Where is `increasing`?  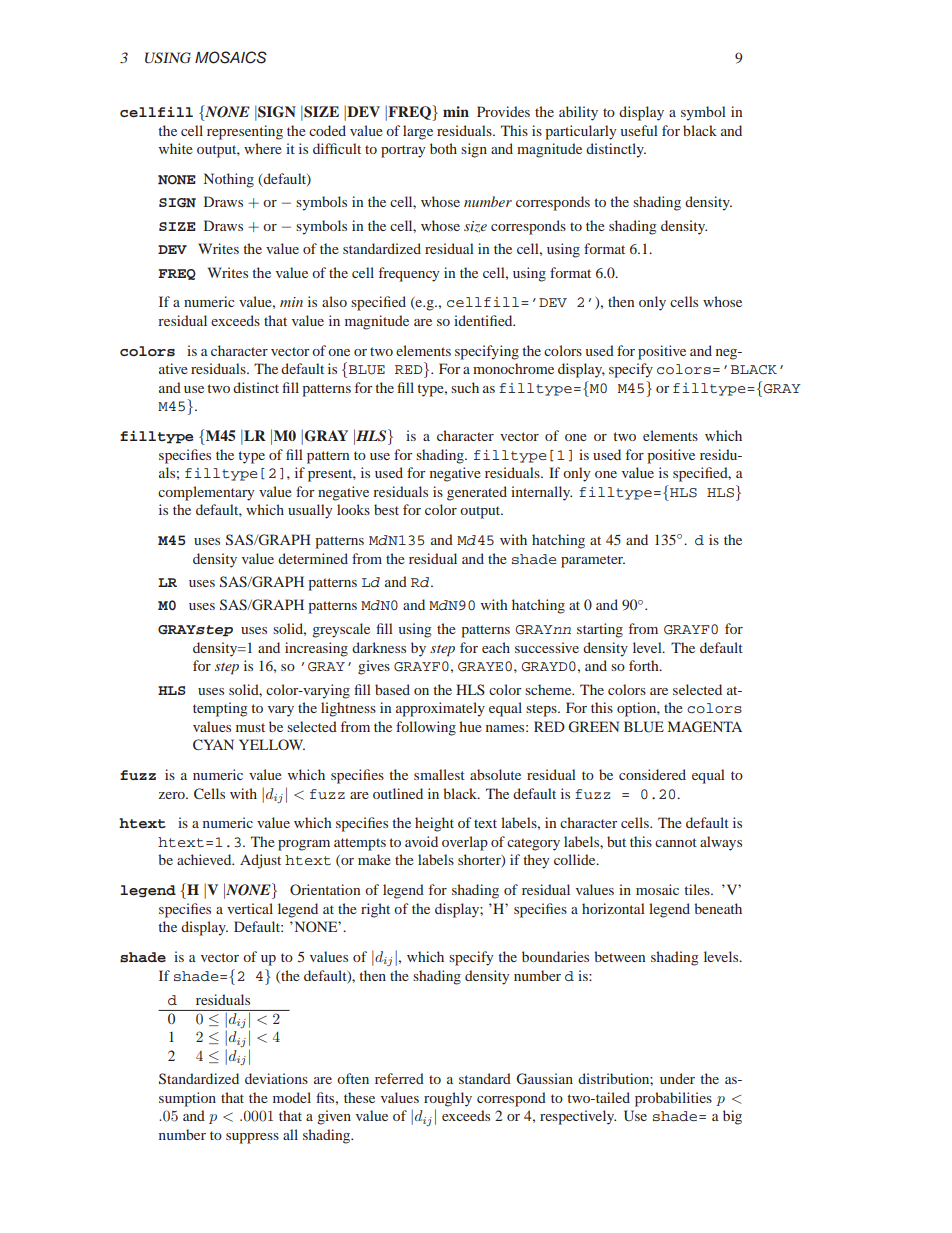
increasing is located at coordinates (316, 649).
